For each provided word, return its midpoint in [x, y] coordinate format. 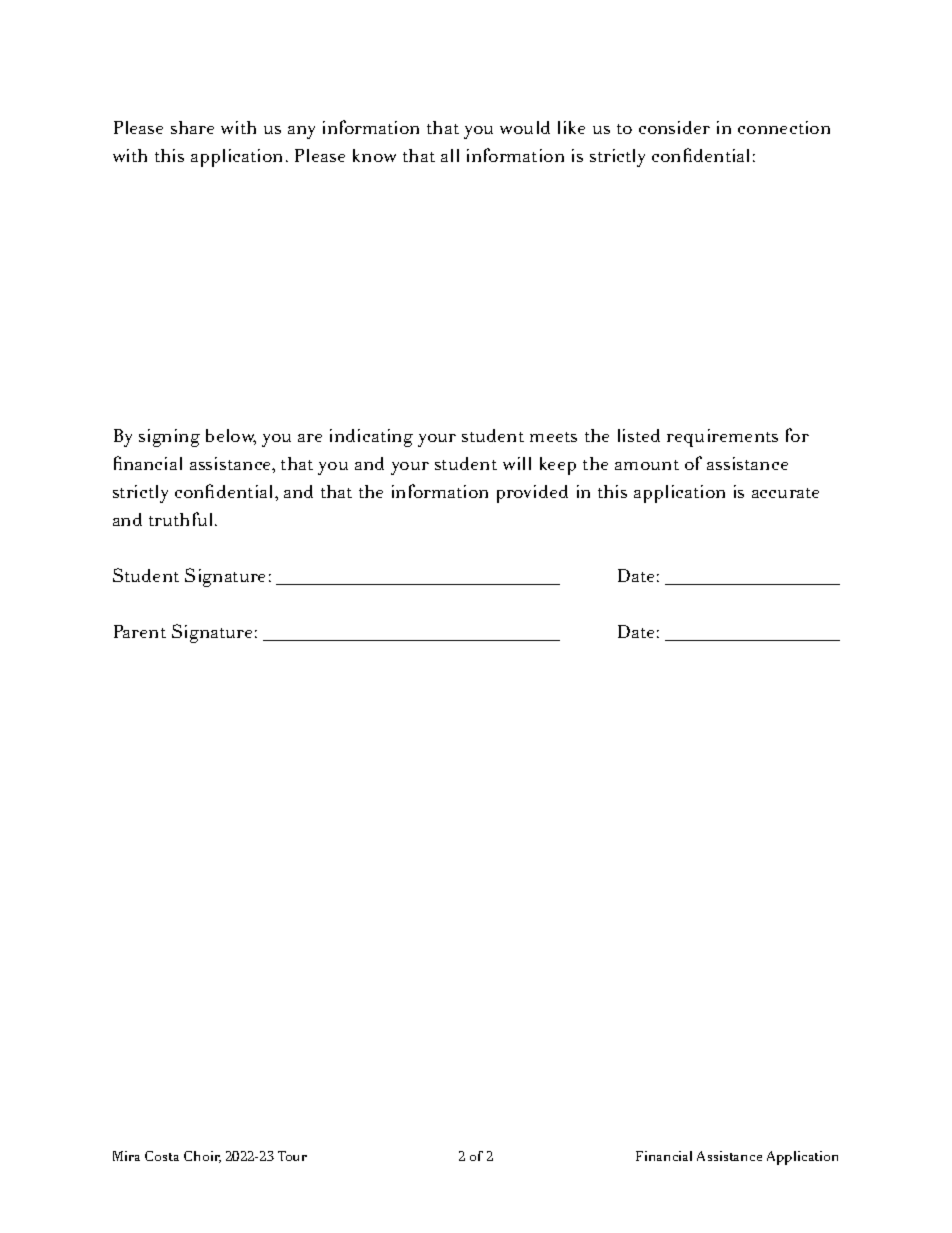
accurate [785, 493]
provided [532, 494]
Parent [140, 631]
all [450, 155]
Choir [202, 1157]
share [192, 127]
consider [674, 127]
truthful [182, 519]
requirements [722, 438]
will [517, 463]
